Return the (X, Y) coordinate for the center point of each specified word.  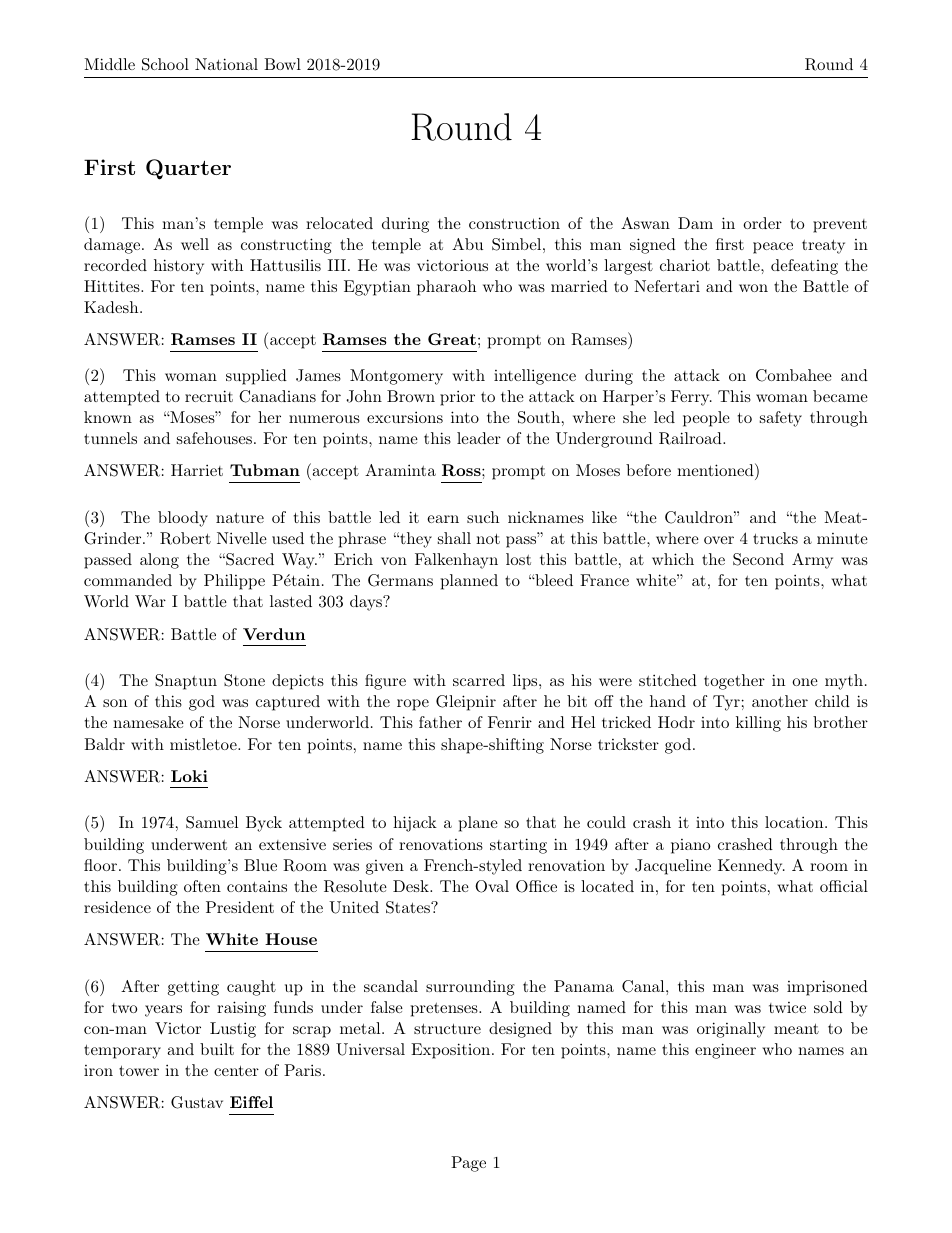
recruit (209, 396)
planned (469, 582)
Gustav (197, 1102)
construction (514, 223)
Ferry (691, 398)
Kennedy (751, 867)
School (165, 64)
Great (452, 339)
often (202, 886)
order (762, 223)
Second (758, 559)
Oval (492, 886)
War (150, 601)
